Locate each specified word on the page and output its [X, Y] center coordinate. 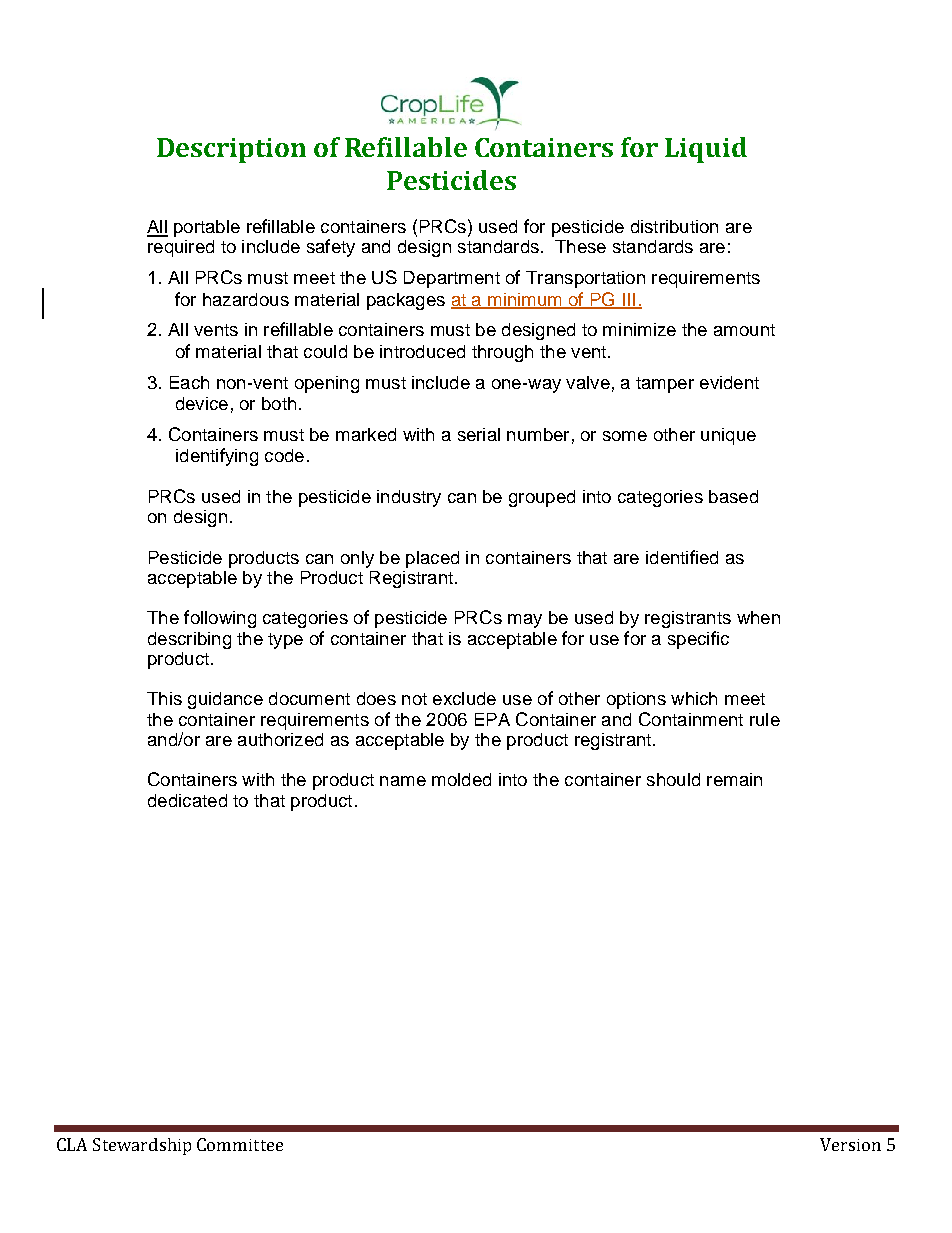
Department [452, 279]
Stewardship [142, 1146]
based [733, 496]
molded [461, 779]
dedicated [187, 800]
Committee [240, 1144]
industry [409, 498]
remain [734, 779]
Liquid [706, 150]
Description [231, 150]
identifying [217, 457]
